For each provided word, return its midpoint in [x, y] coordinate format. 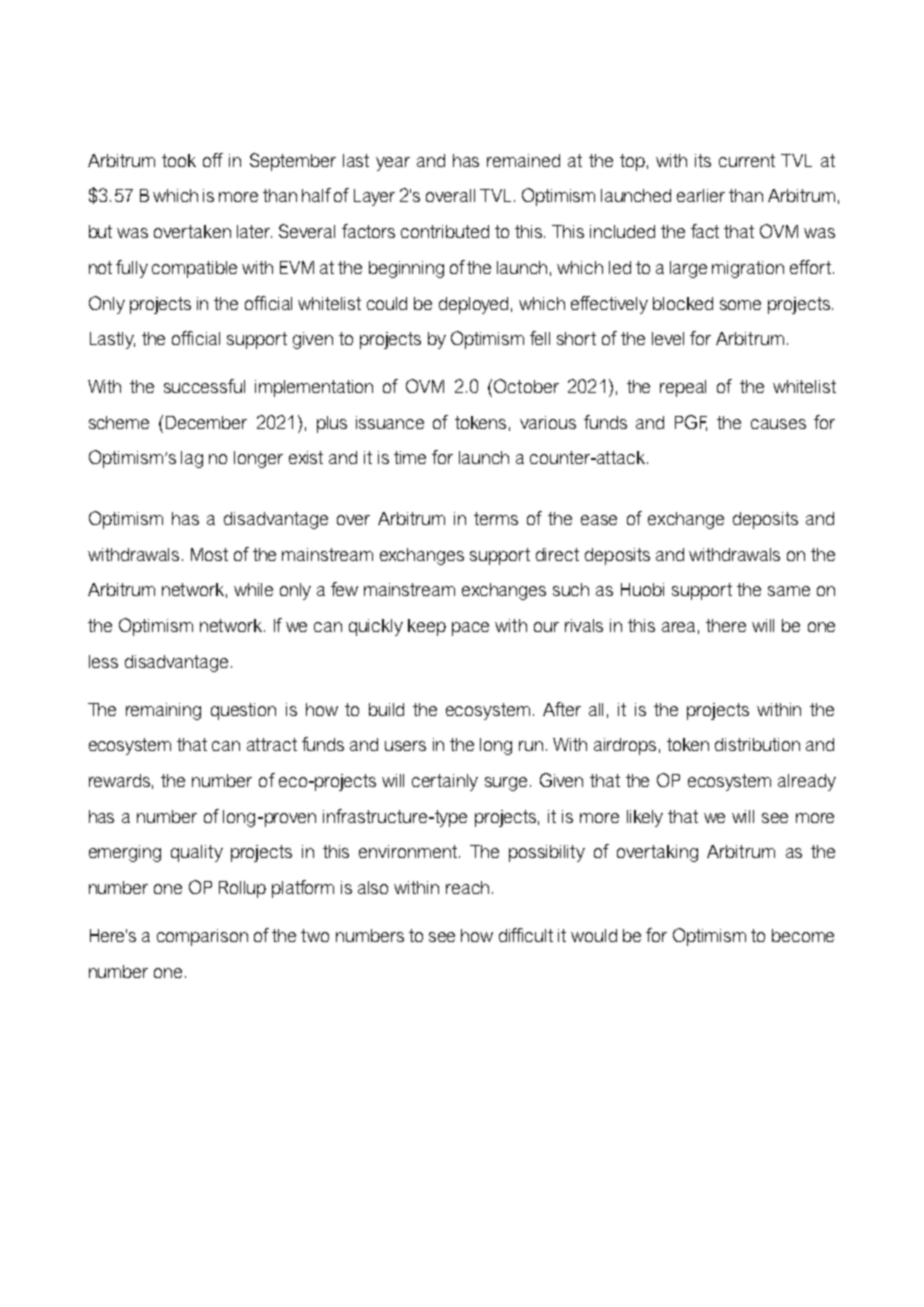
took [179, 160]
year [393, 164]
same [789, 591]
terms [496, 518]
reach [467, 887]
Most [209, 554]
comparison [202, 937]
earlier [701, 195]
